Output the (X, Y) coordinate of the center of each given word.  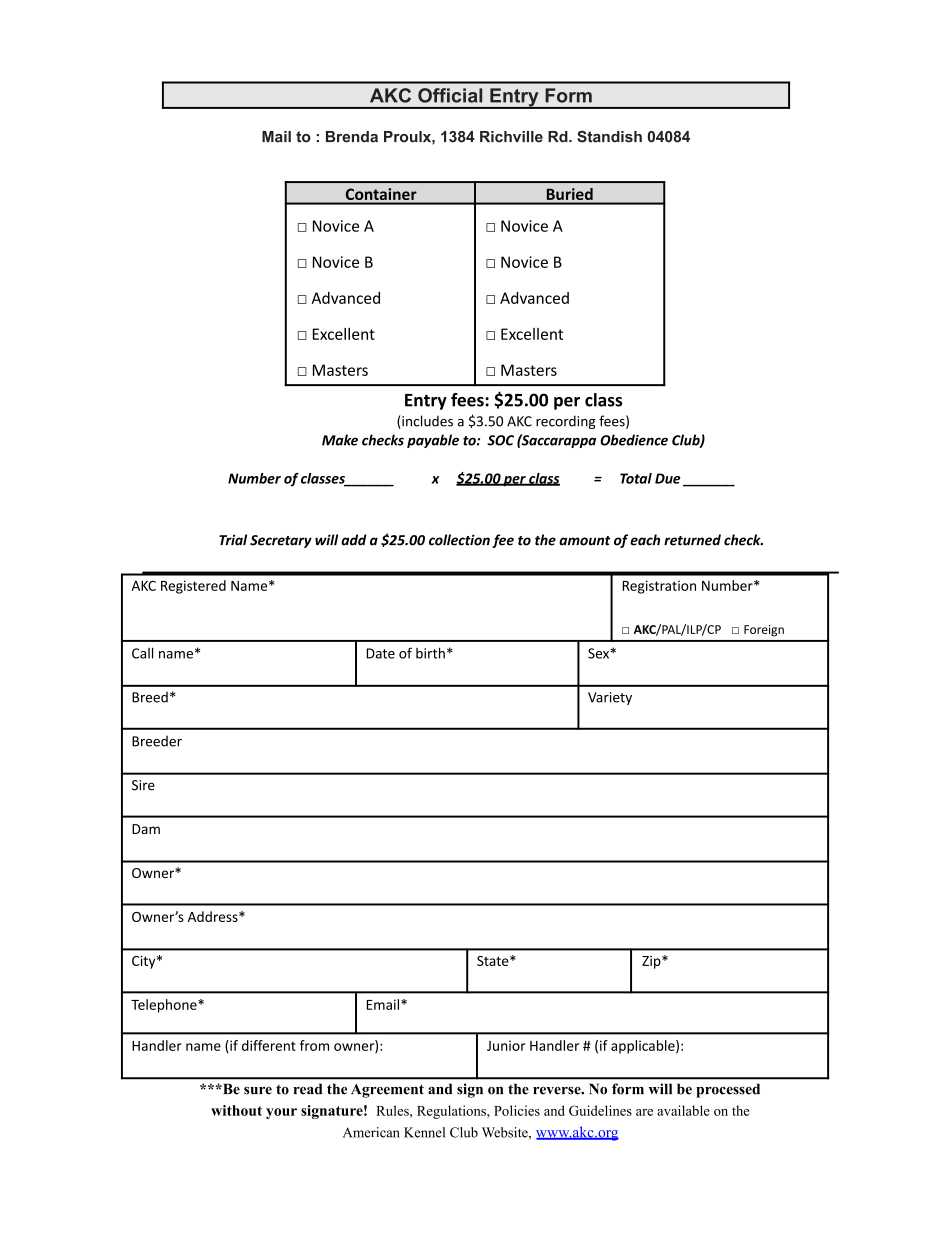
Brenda (352, 137)
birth (430, 653)
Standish (609, 137)
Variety (610, 698)
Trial (233, 540)
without (236, 1110)
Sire (143, 785)
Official (450, 95)
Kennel (424, 1132)
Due (667, 478)
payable (433, 441)
